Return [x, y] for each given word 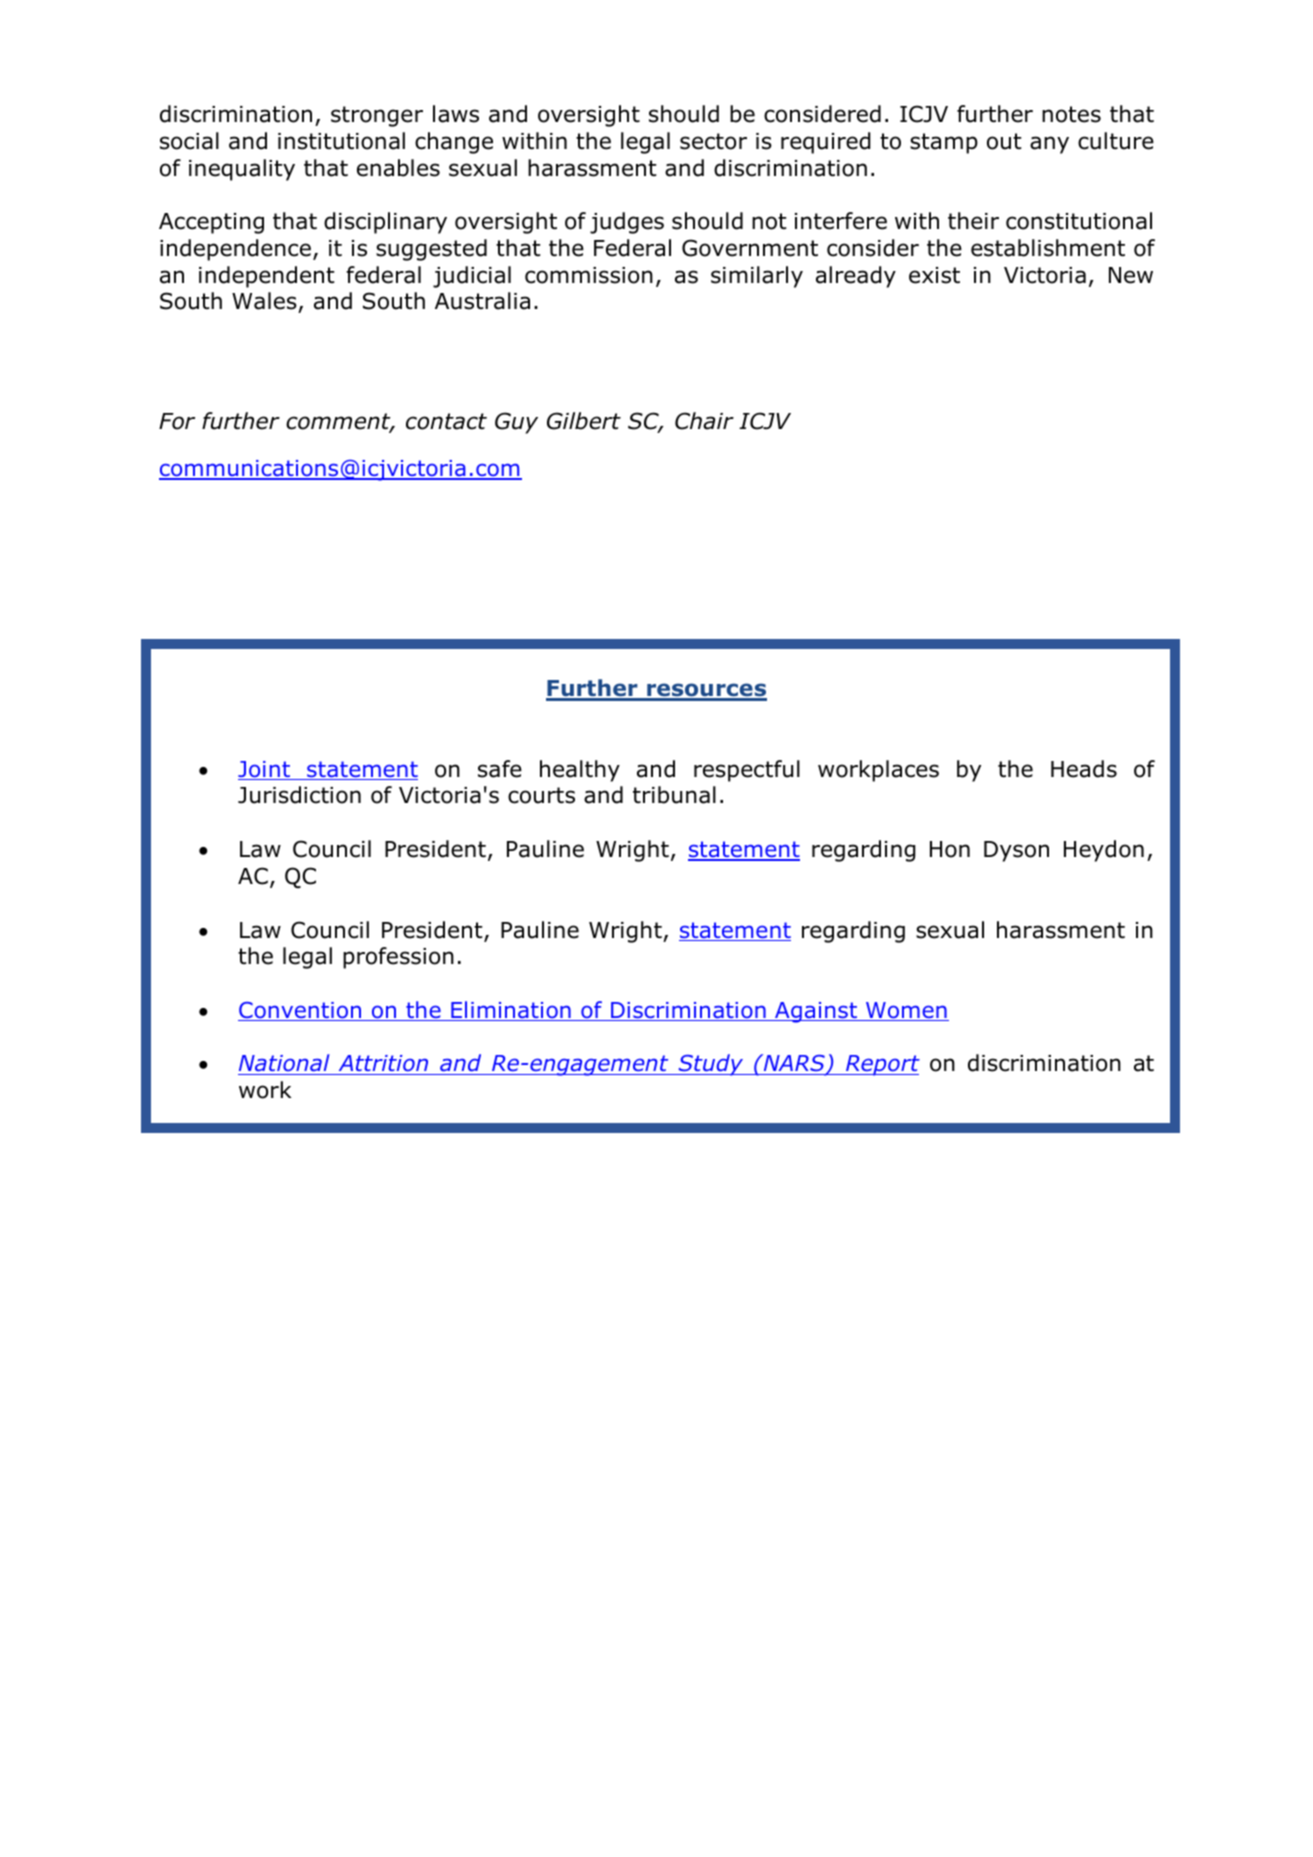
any [1049, 145]
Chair [704, 421]
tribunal [674, 795]
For [177, 421]
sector [713, 141]
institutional [341, 141]
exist [934, 275]
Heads [1084, 769]
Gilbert [584, 421]
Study [711, 1065]
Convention [301, 1011]
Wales [265, 302]
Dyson [1016, 851]
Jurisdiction [299, 795]
